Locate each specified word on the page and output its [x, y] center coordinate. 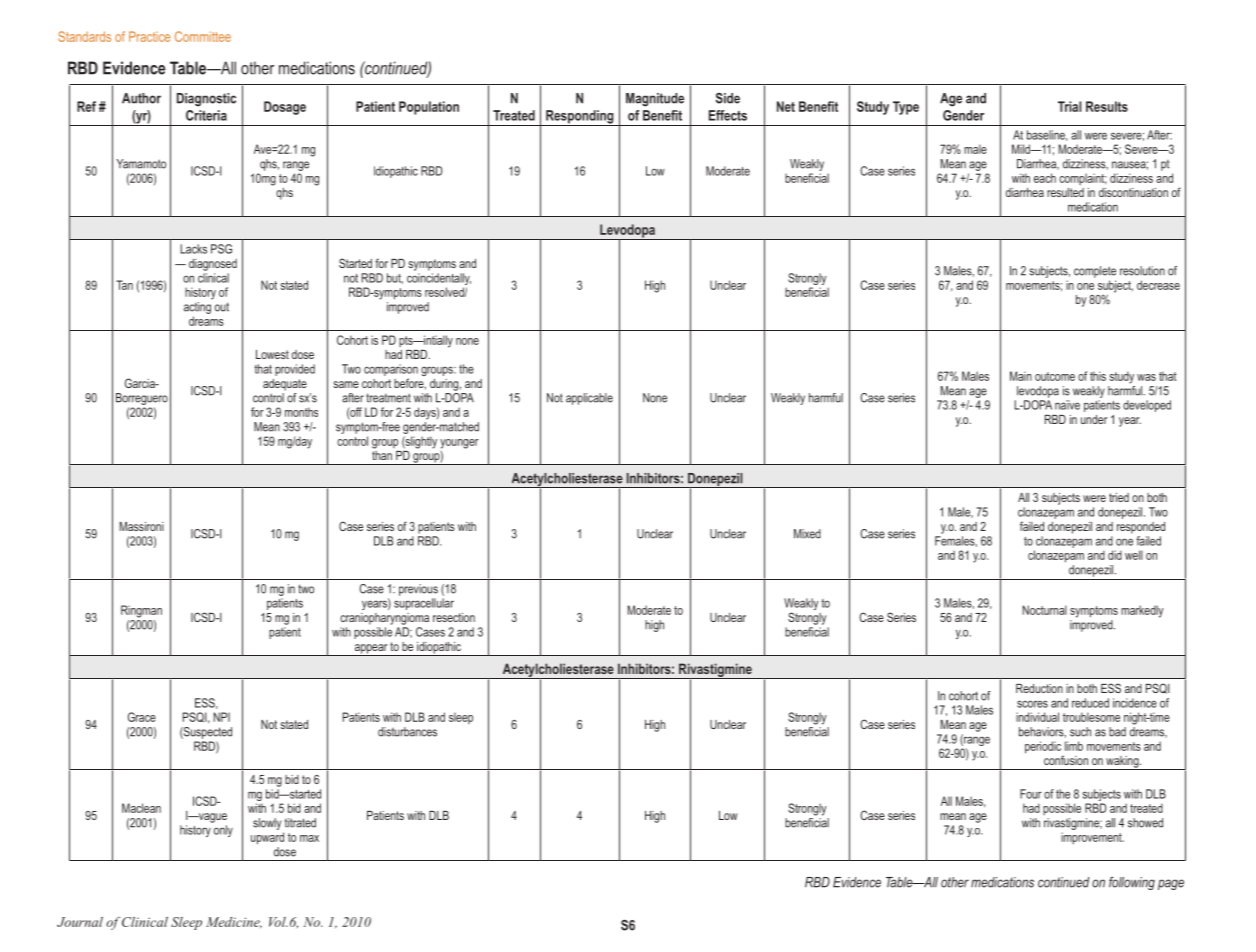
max [309, 838]
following [1132, 883]
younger [459, 444]
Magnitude [655, 100]
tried [1119, 497]
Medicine [234, 922]
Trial [1070, 106]
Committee [203, 36]
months [301, 412]
